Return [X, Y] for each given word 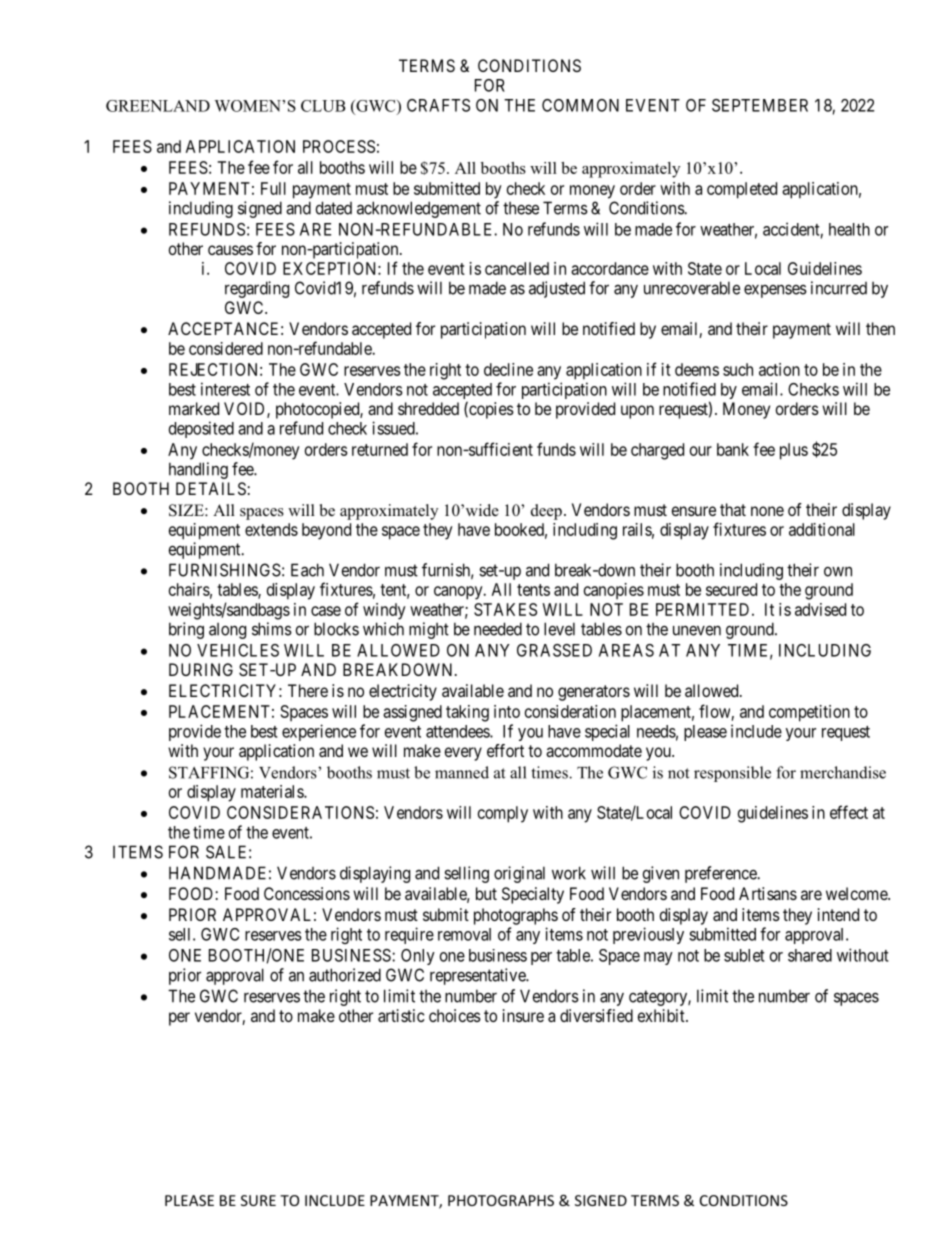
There [308, 690]
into [507, 711]
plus [794, 451]
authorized [345, 975]
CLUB [323, 106]
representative [478, 976]
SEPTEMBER [760, 105]
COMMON [580, 105]
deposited [201, 429]
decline [508, 369]
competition [809, 713]
